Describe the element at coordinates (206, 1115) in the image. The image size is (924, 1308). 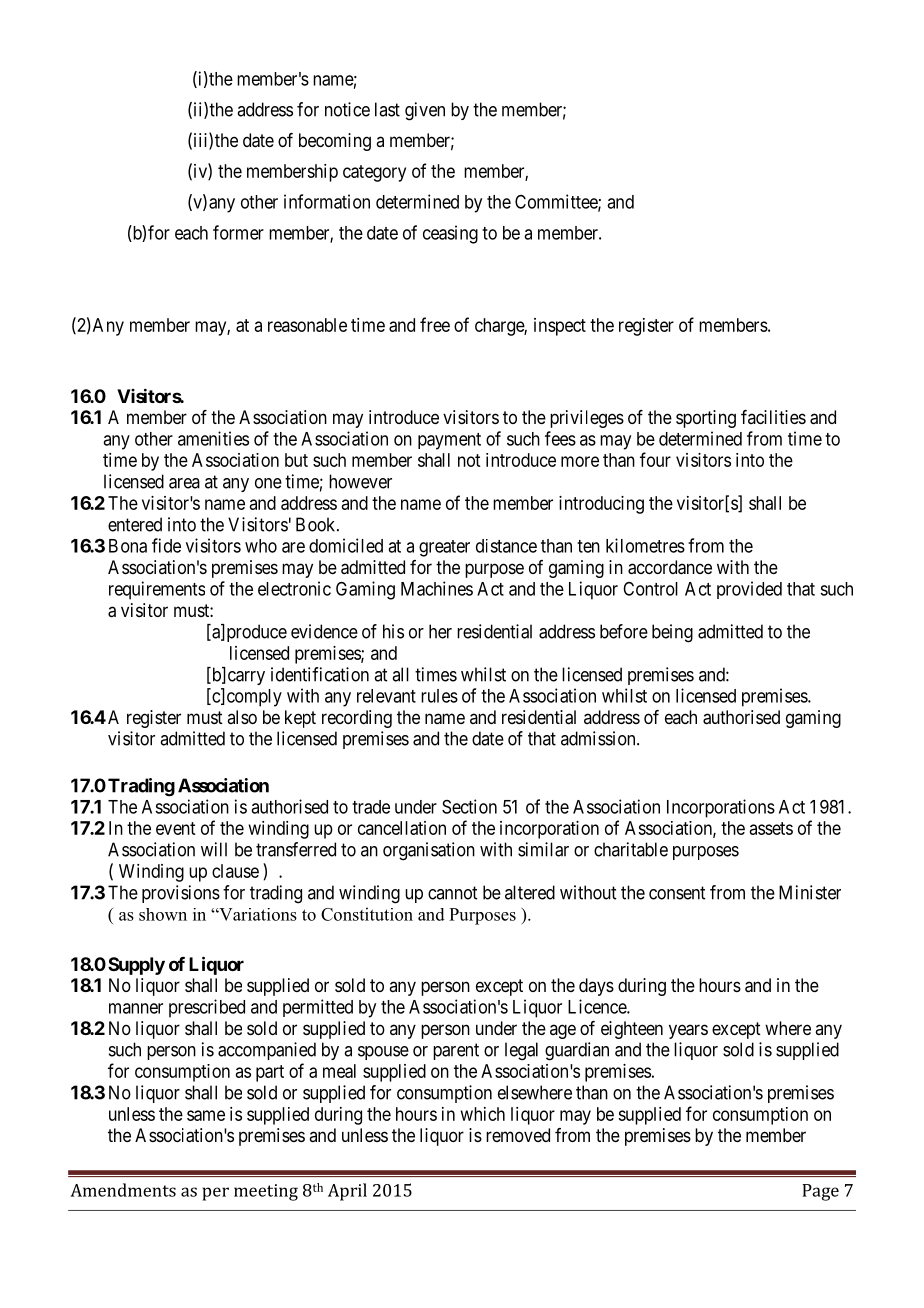
I see `same` at that location.
